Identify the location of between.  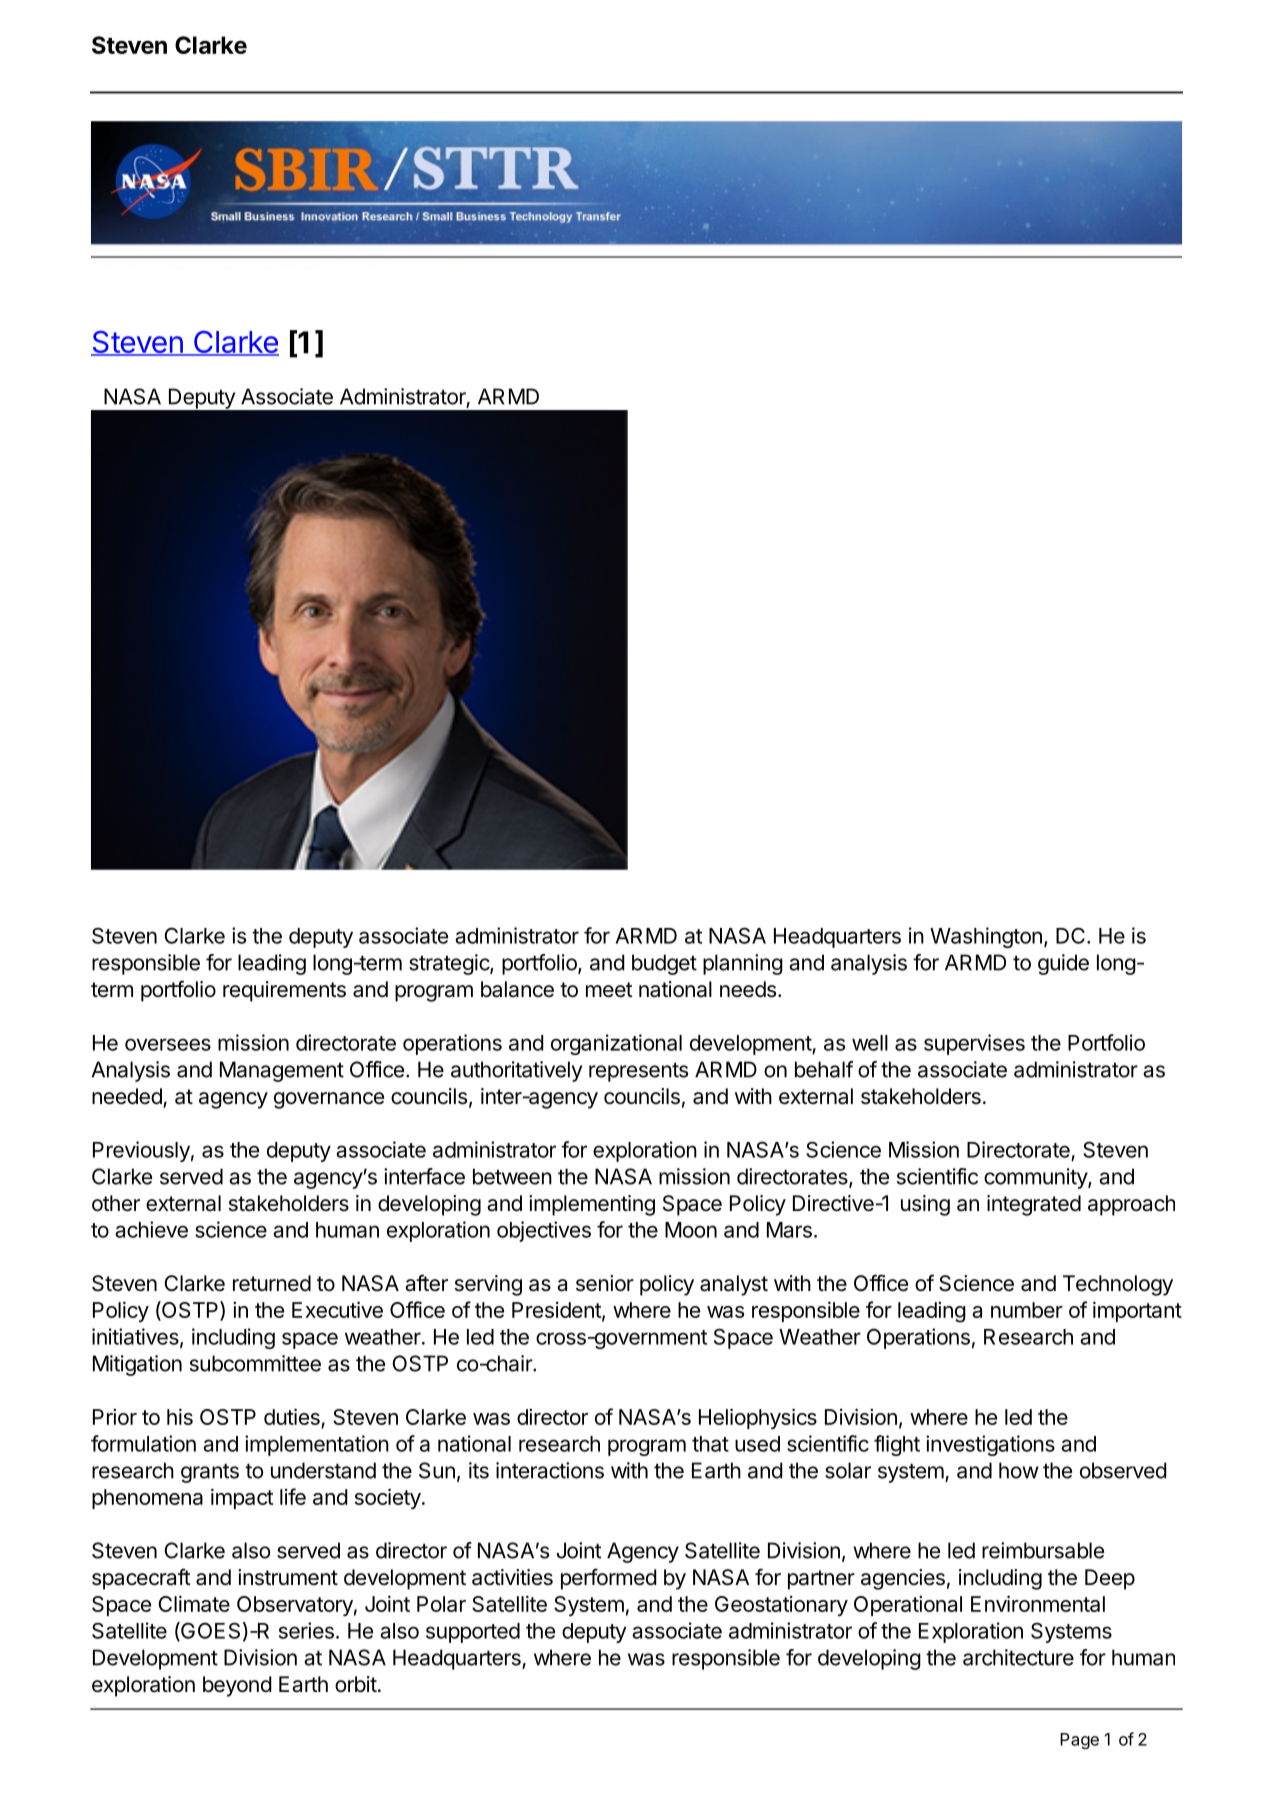
(512, 1176).
